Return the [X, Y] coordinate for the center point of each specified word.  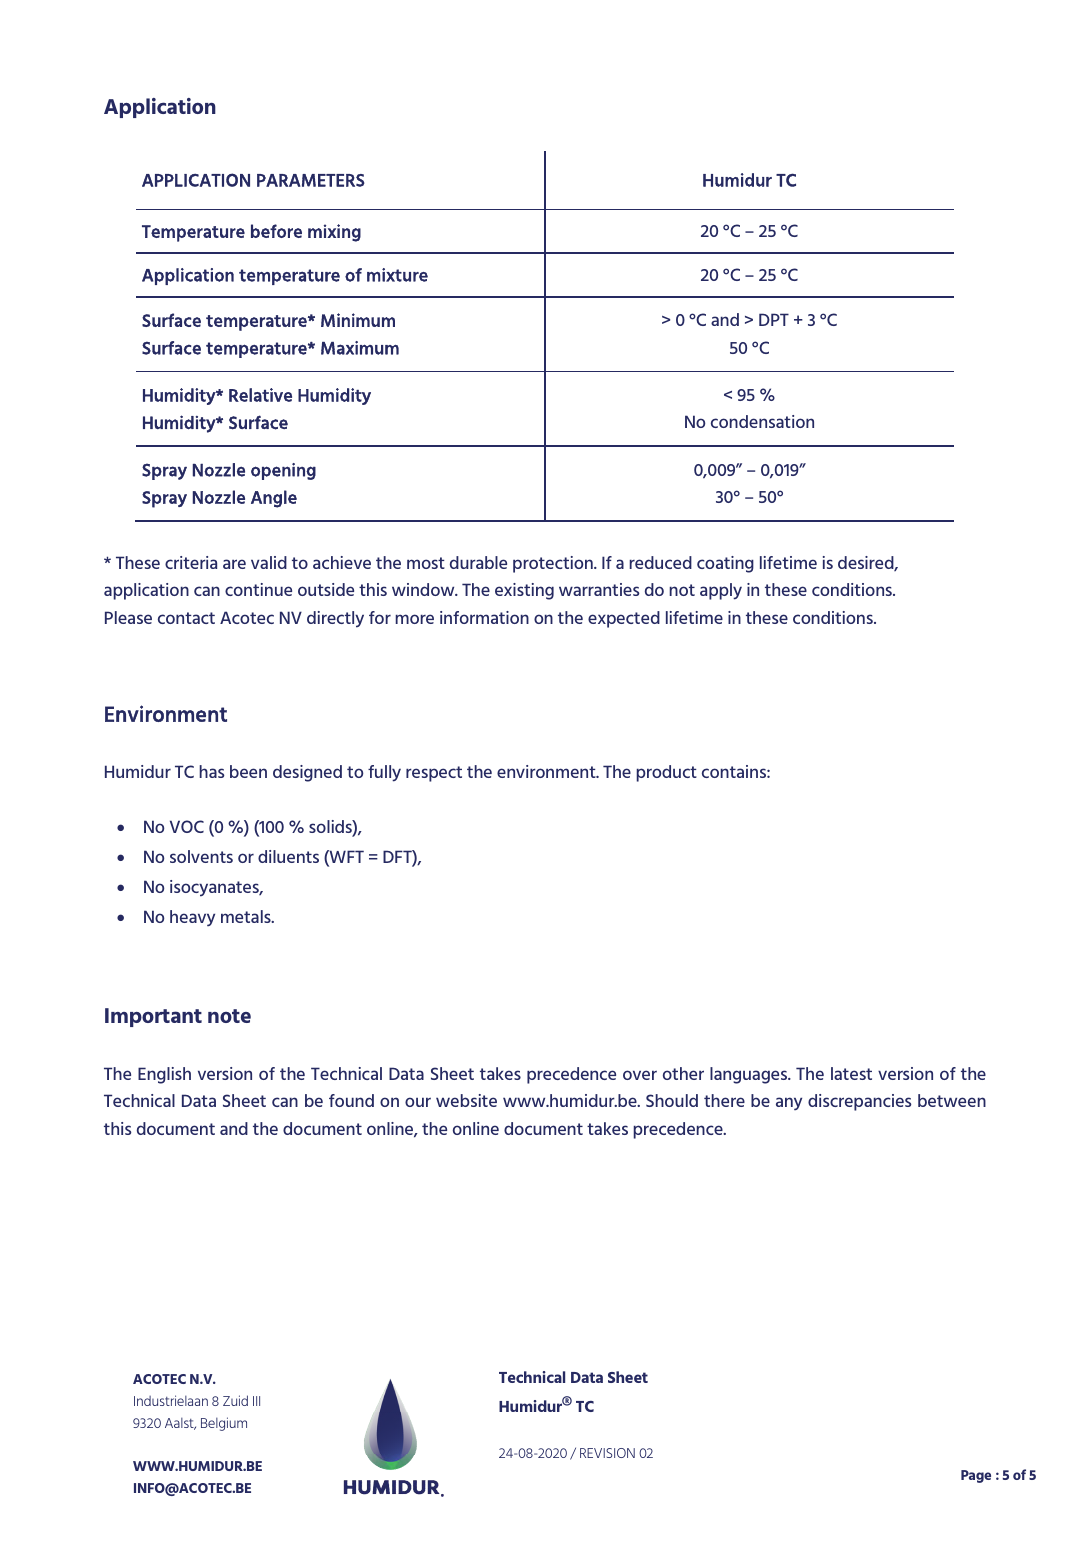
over [640, 1075]
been [248, 771]
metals [247, 916]
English [164, 1075]
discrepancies [859, 1102]
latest [851, 1073]
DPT [774, 319]
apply [721, 591]
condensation [762, 421]
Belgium [224, 1424]
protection [554, 564]
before [276, 231]
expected [624, 619]
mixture [397, 275]
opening [283, 471]
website [466, 1100]
